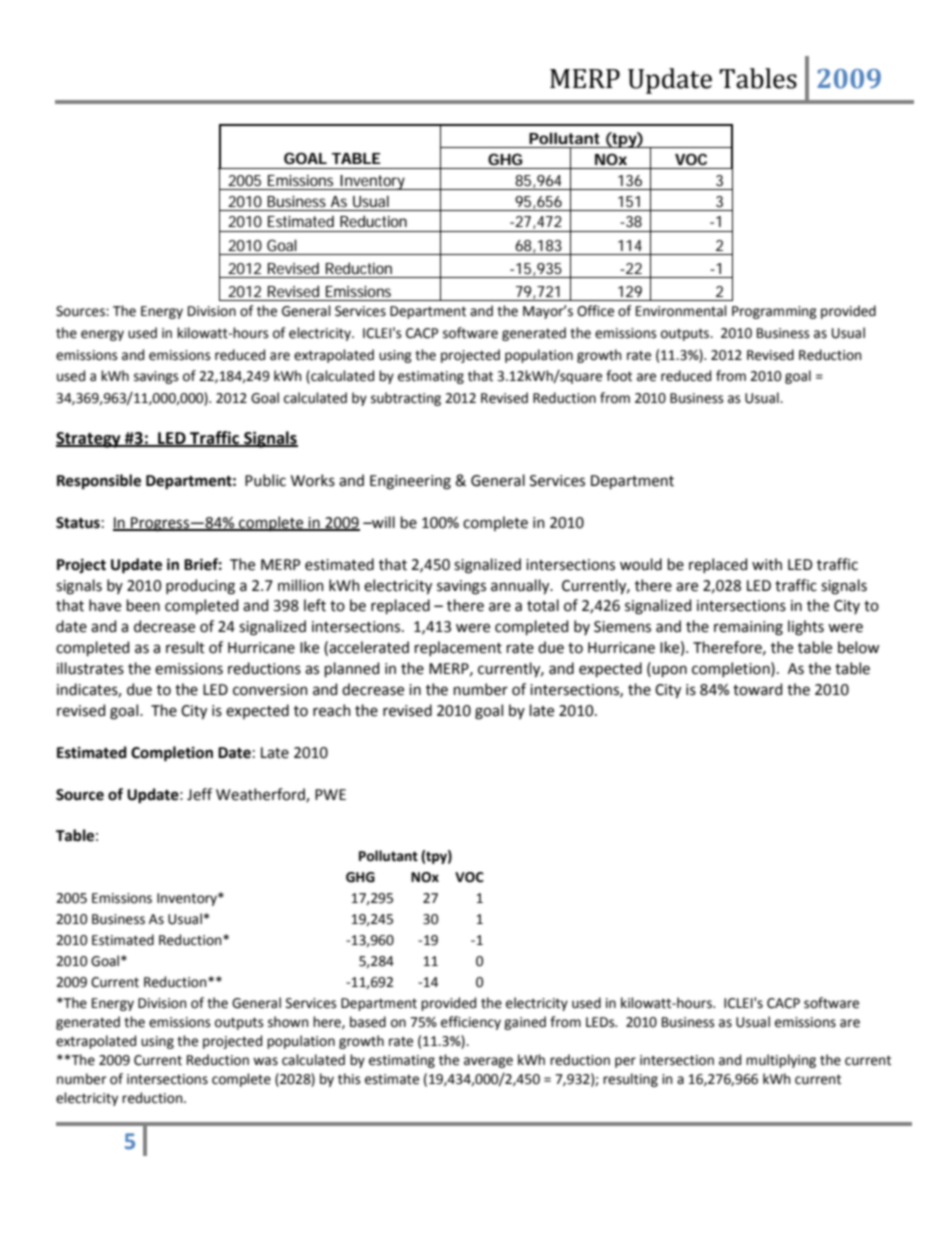  Describe the element at coordinates (265, 1061) in the screenshot. I see `was` at that location.
